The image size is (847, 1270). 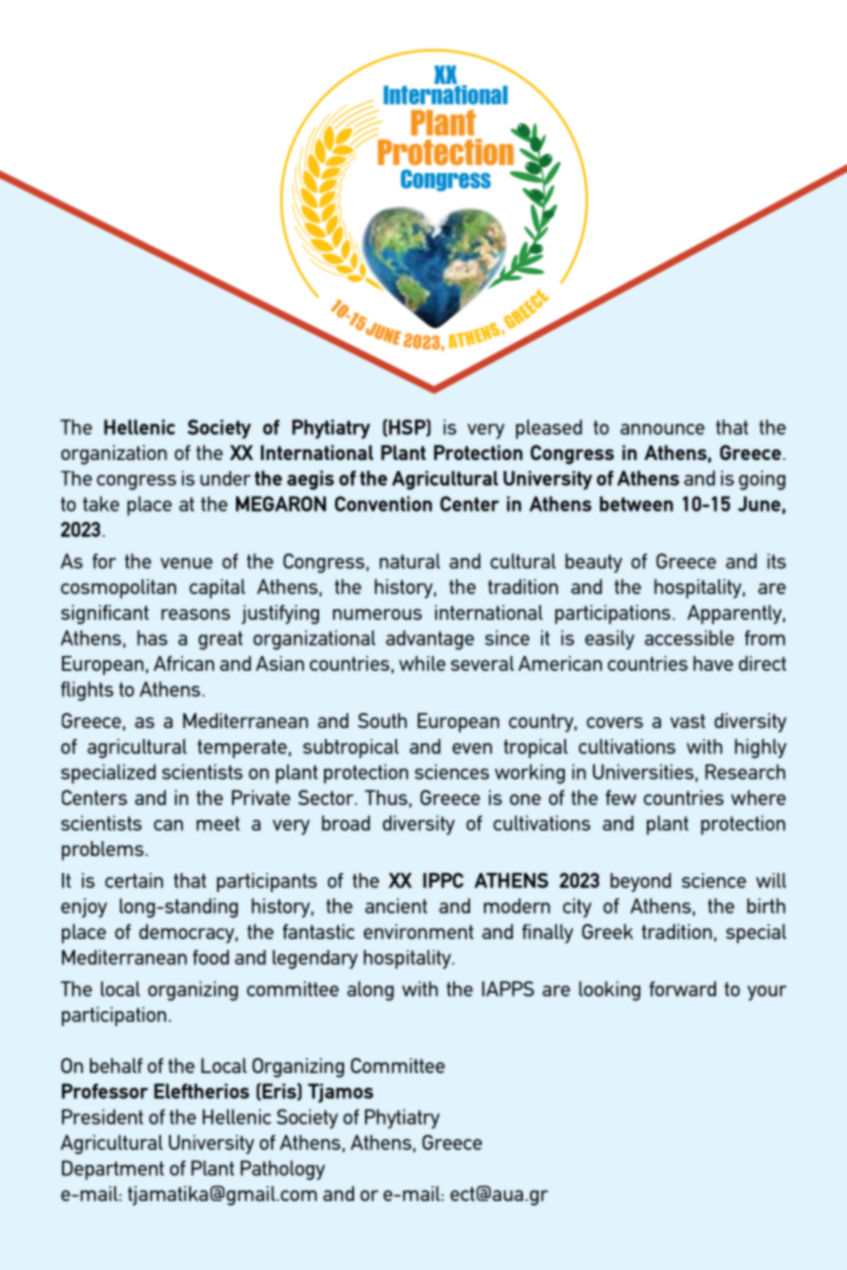 I want to click on Department, so click(x=113, y=1170).
